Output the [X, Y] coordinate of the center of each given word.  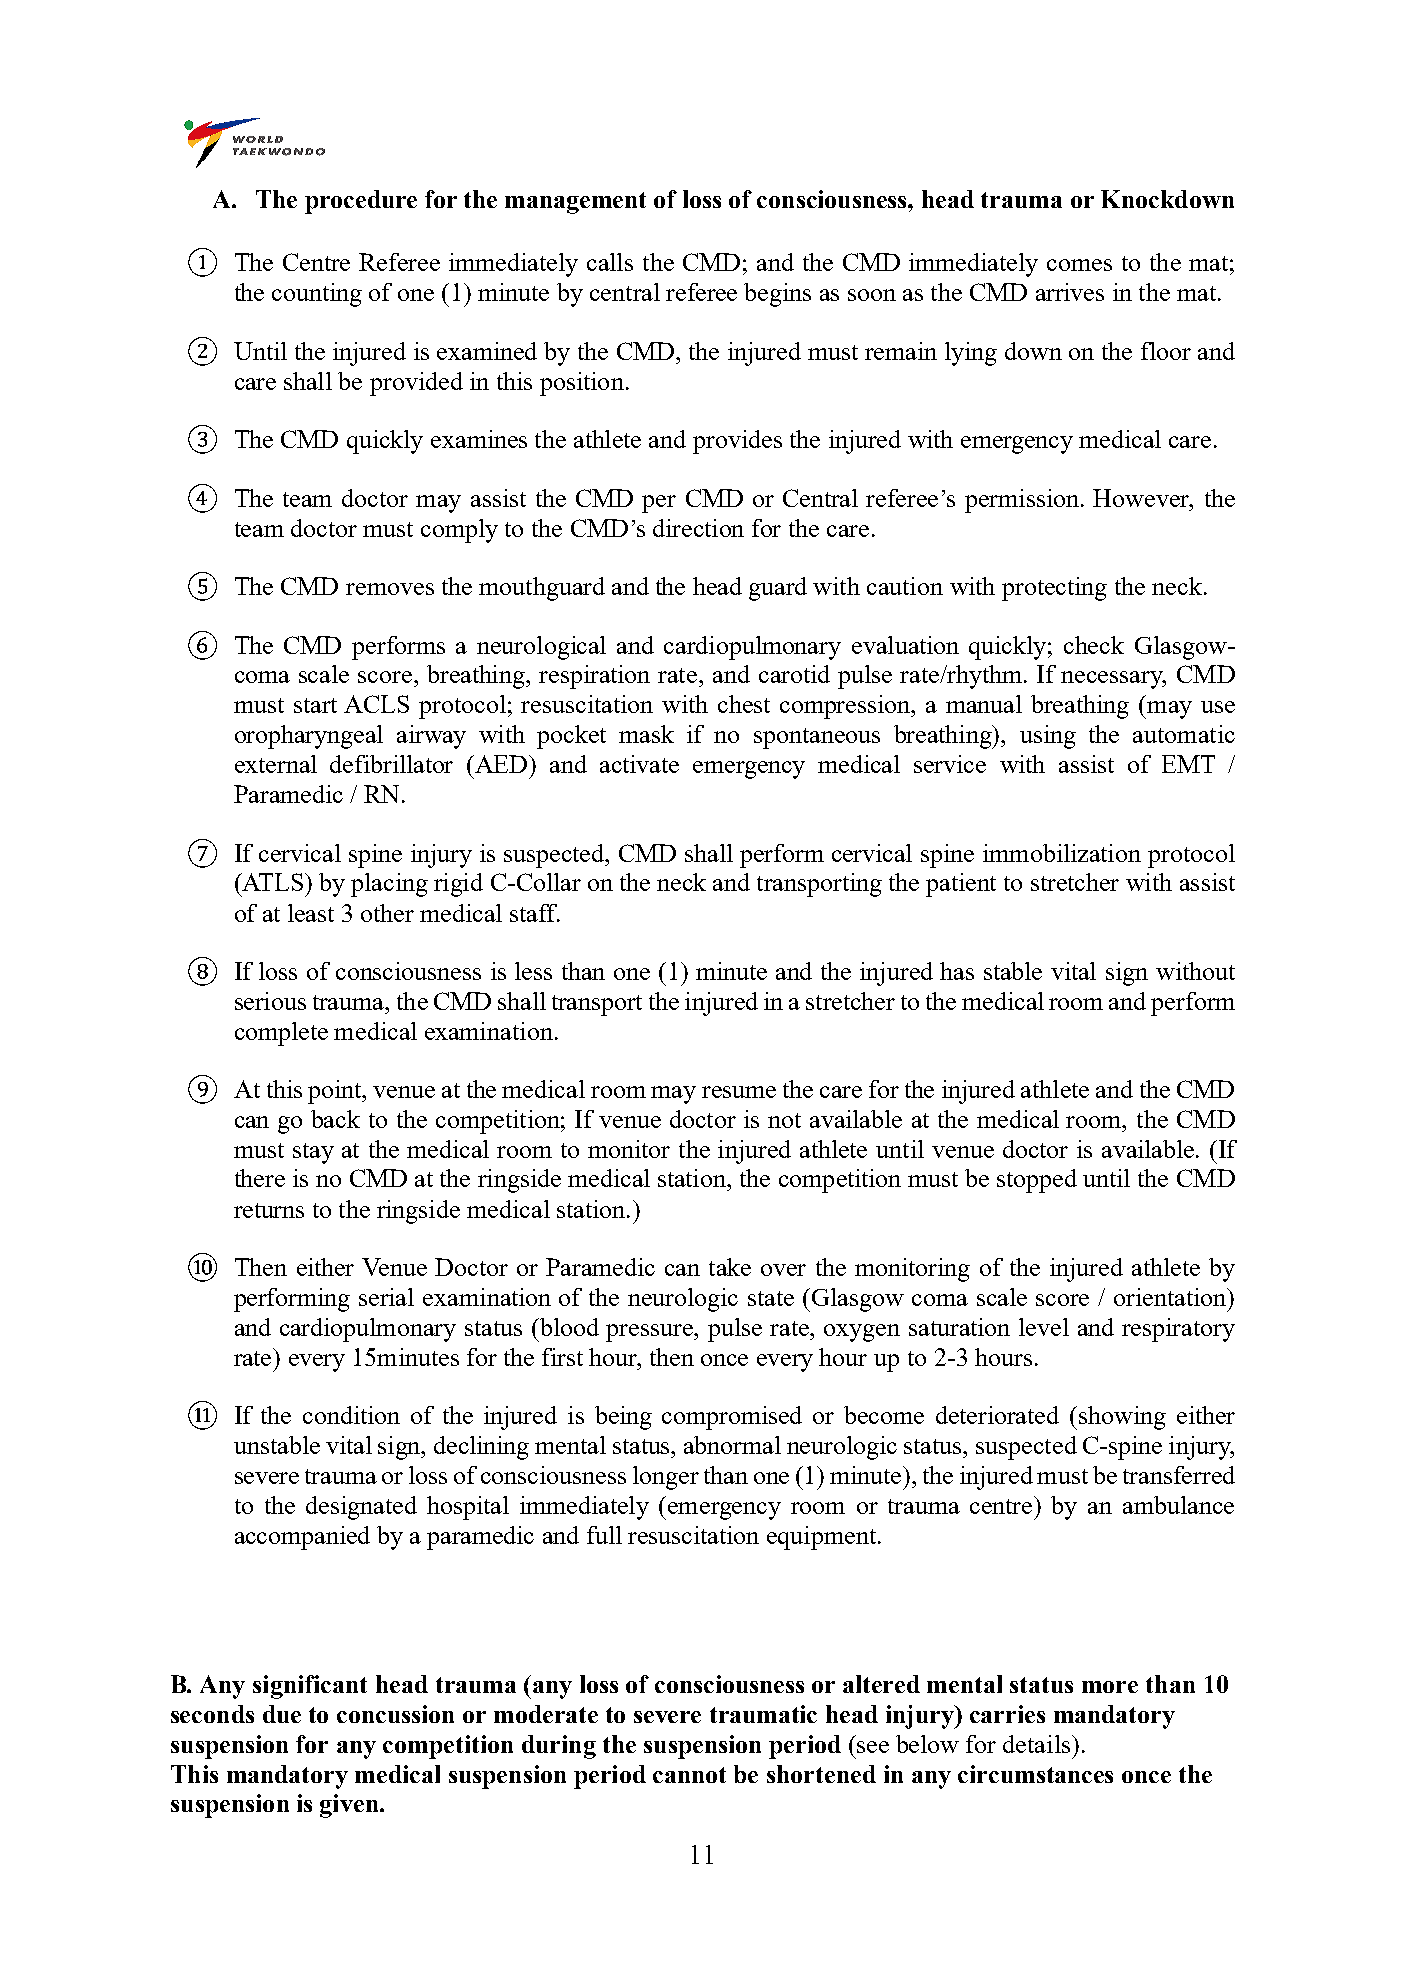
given [350, 1806]
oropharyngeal [309, 737]
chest [744, 704]
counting [317, 295]
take [730, 1267]
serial [386, 1297]
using [1048, 737]
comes [1079, 265]
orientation [1171, 1297]
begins [777, 295]
